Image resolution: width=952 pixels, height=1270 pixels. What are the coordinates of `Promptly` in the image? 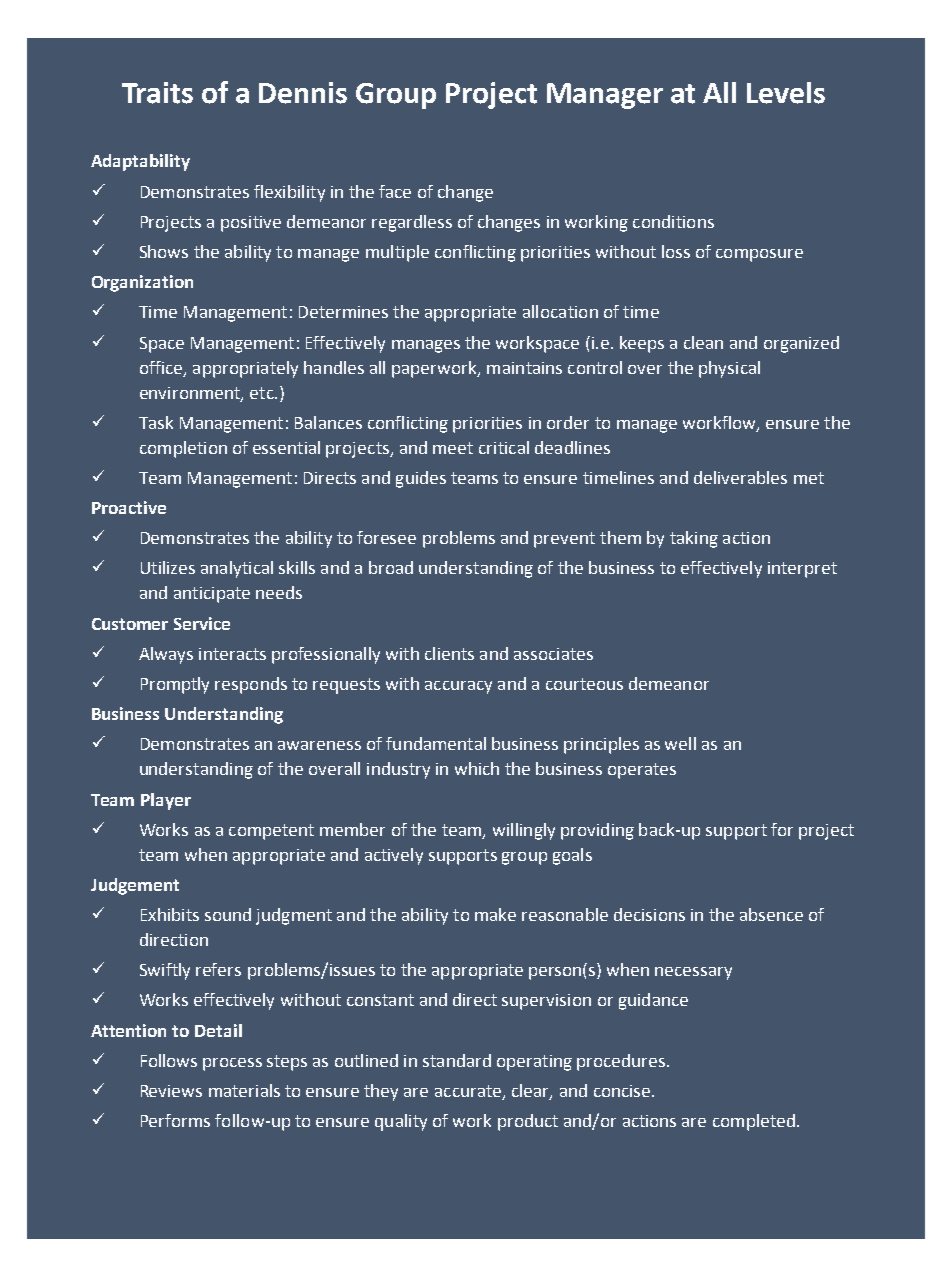 It's located at (175, 685).
